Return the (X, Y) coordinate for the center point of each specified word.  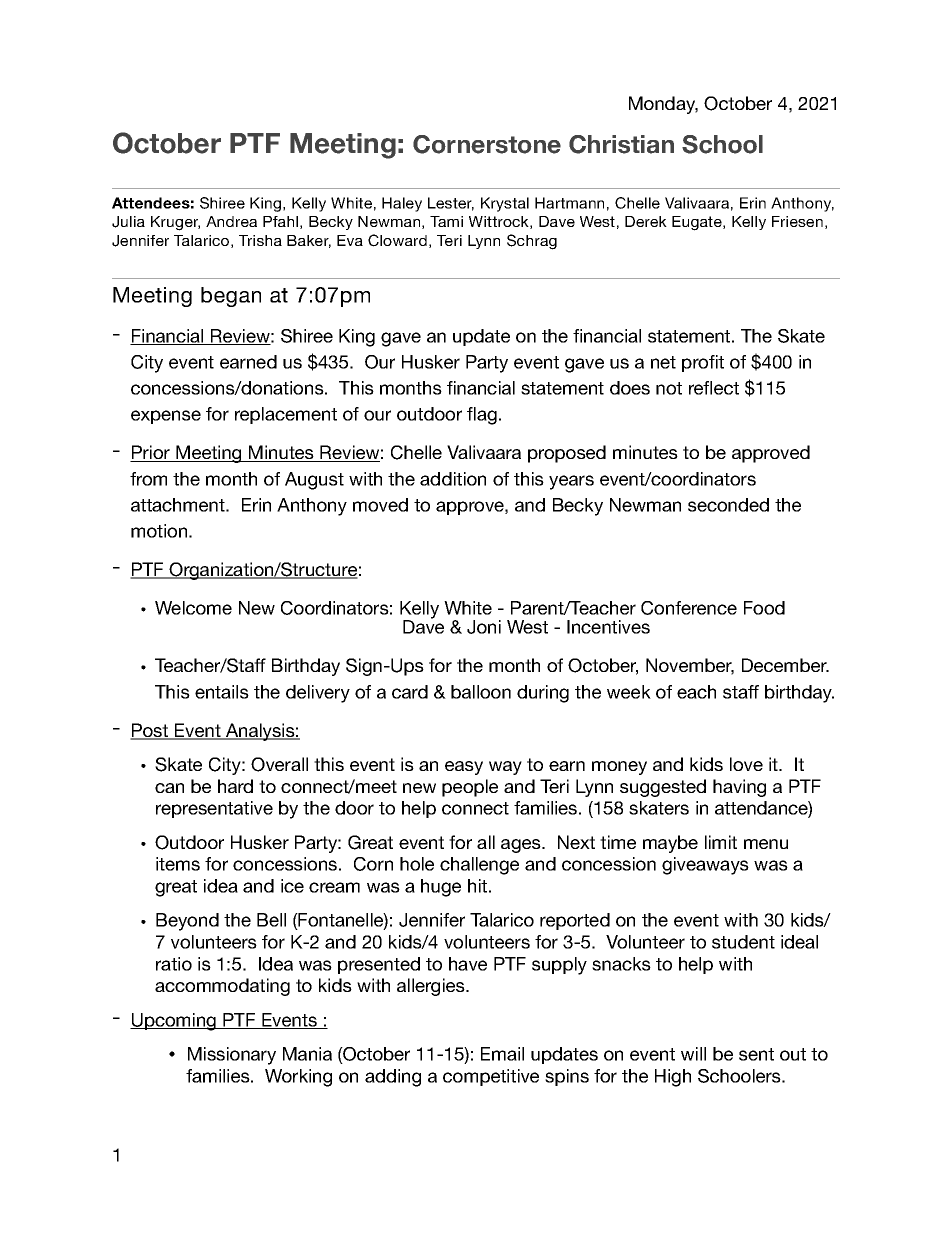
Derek (646, 221)
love (746, 764)
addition (453, 479)
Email (502, 1054)
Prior (151, 453)
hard (235, 786)
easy (464, 768)
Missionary (232, 1056)
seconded (728, 505)
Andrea (231, 221)
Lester (451, 204)
